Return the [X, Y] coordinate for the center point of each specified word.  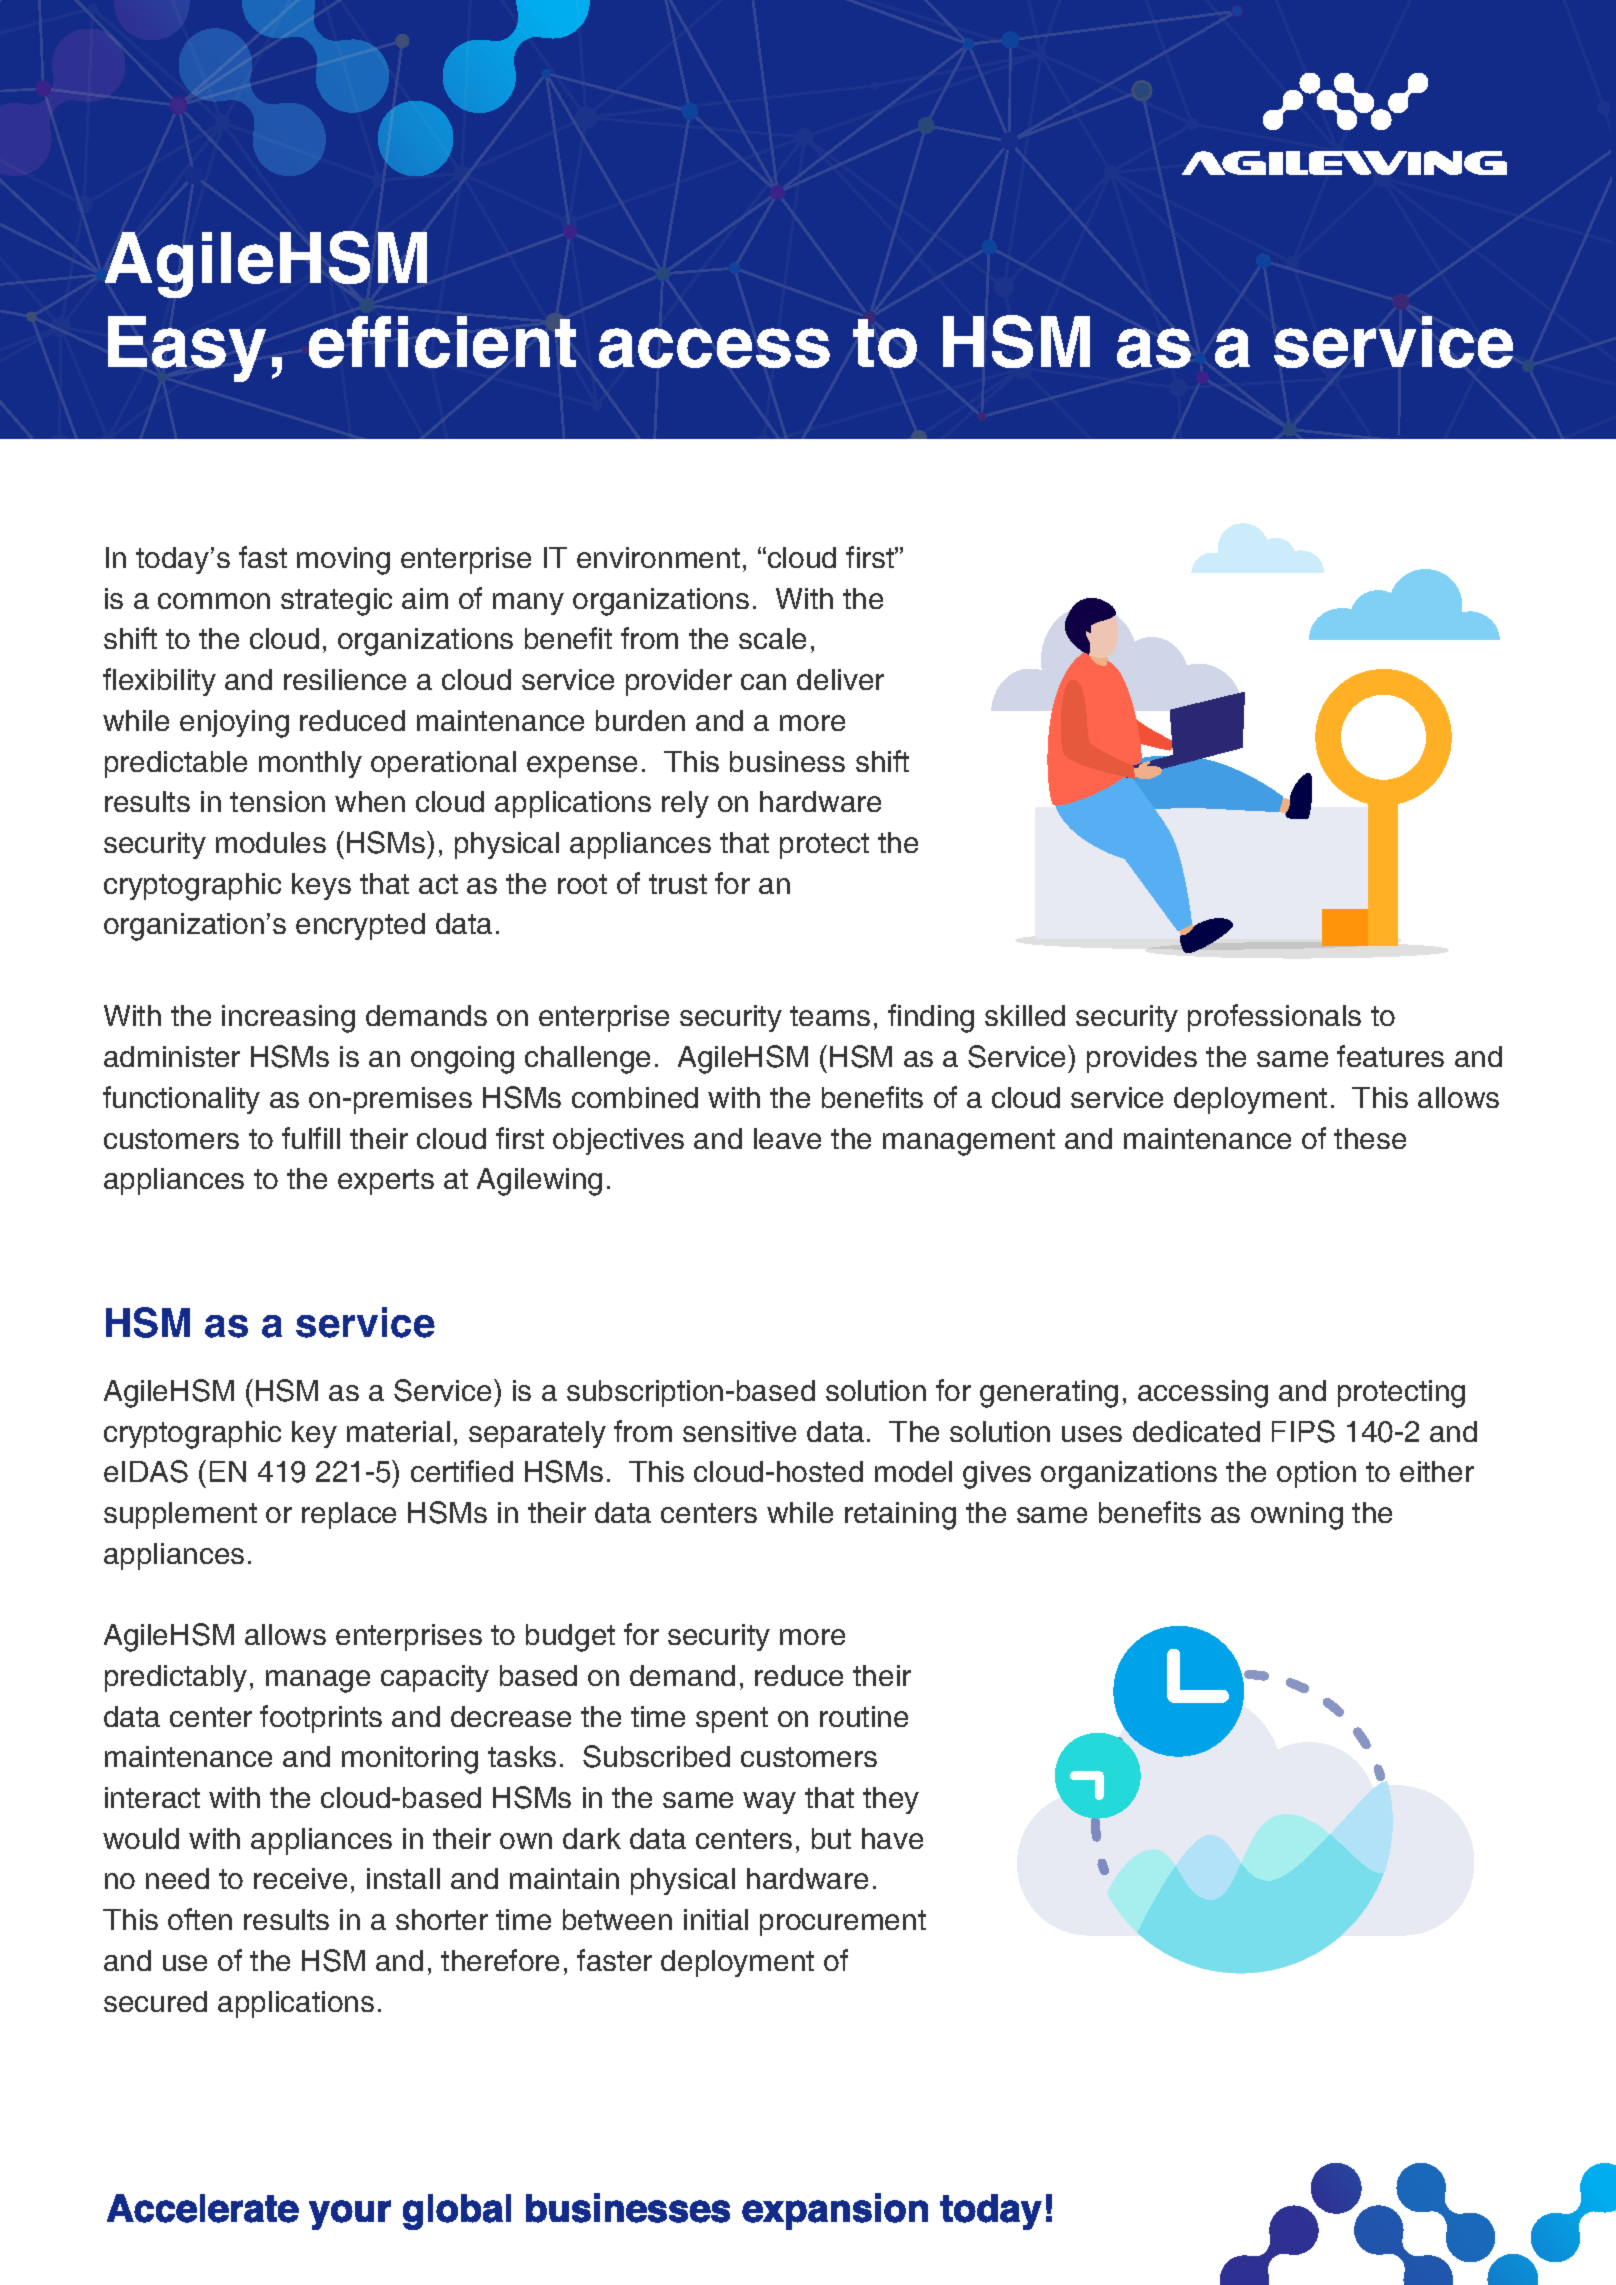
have [892, 1838]
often [200, 1919]
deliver [840, 679]
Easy [187, 349]
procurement [843, 1923]
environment [658, 557]
